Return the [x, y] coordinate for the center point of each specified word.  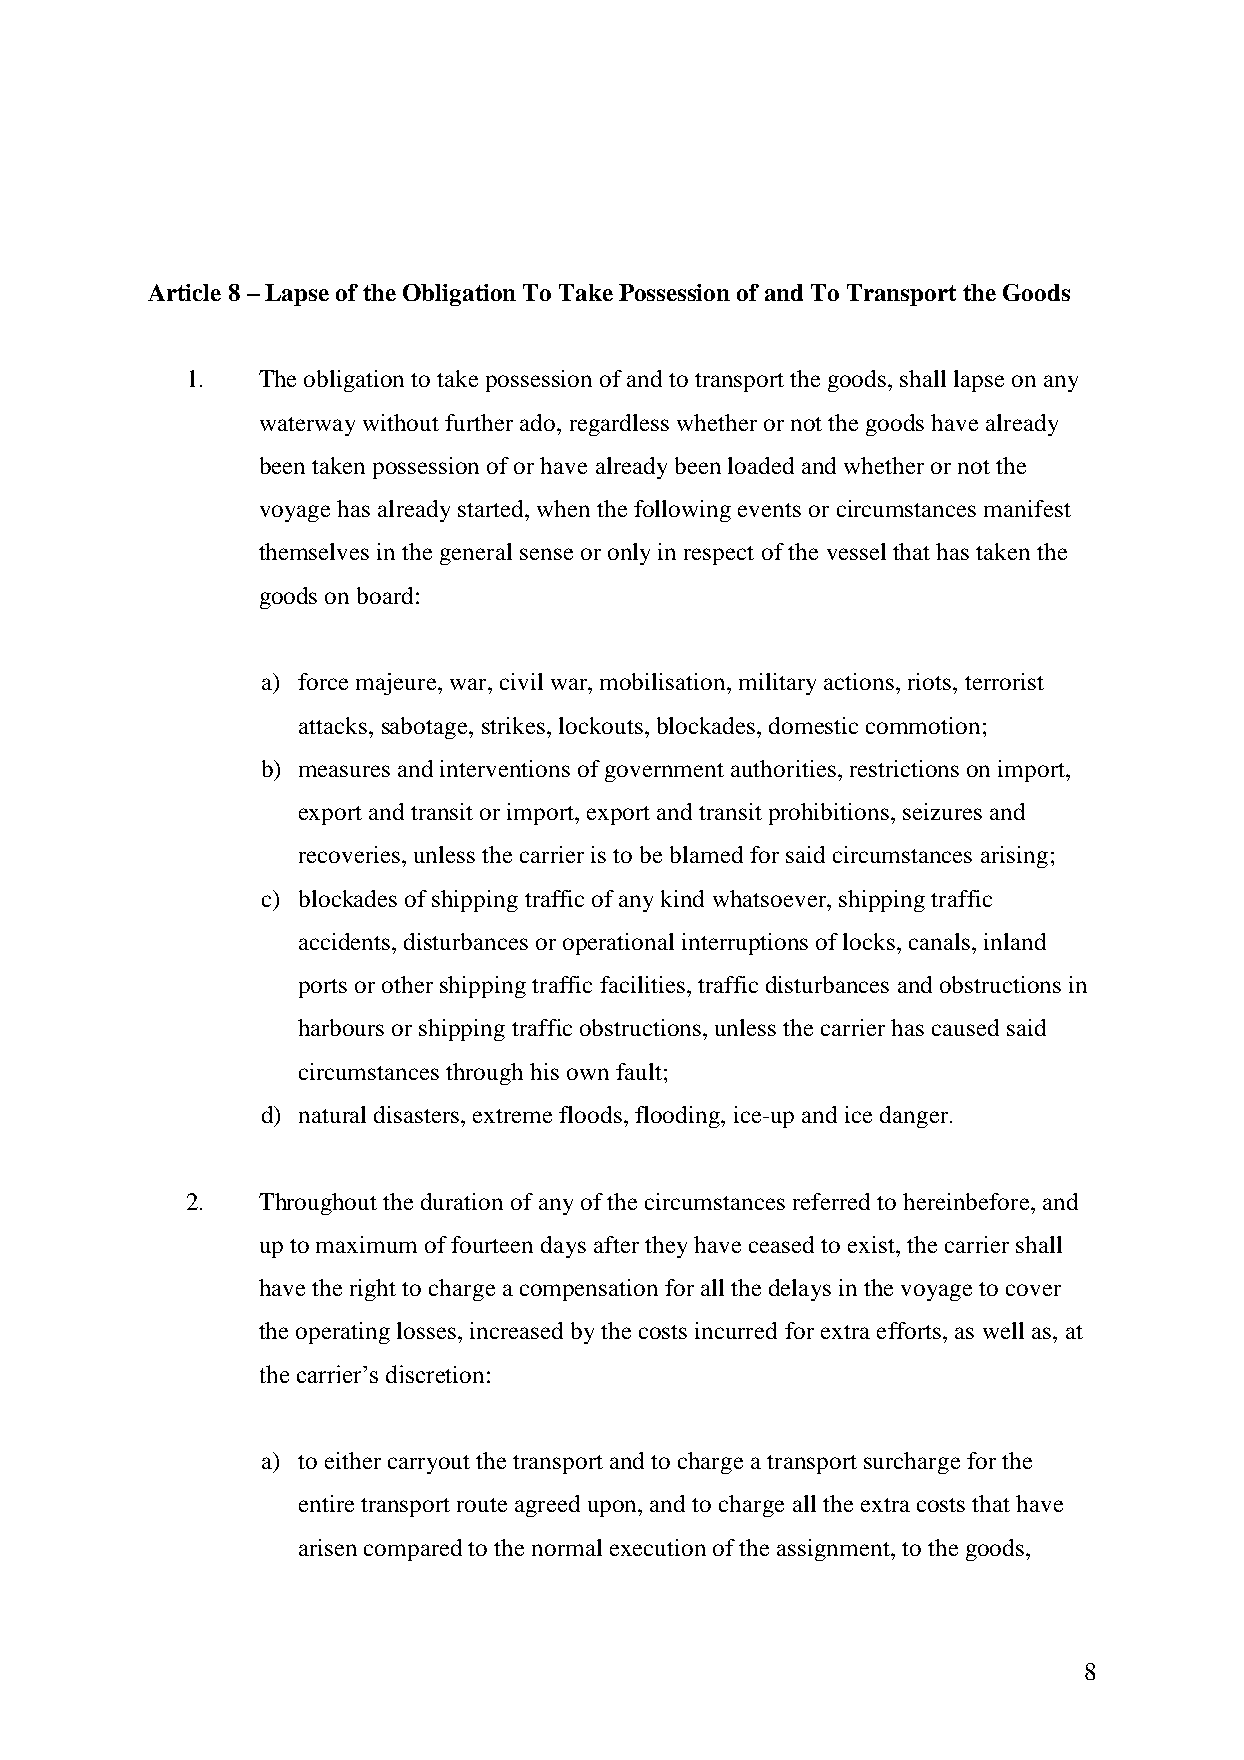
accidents [346, 941]
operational [618, 944]
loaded [761, 465]
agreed [547, 1506]
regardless [619, 425]
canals [941, 941]
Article [184, 292]
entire [326, 1503]
